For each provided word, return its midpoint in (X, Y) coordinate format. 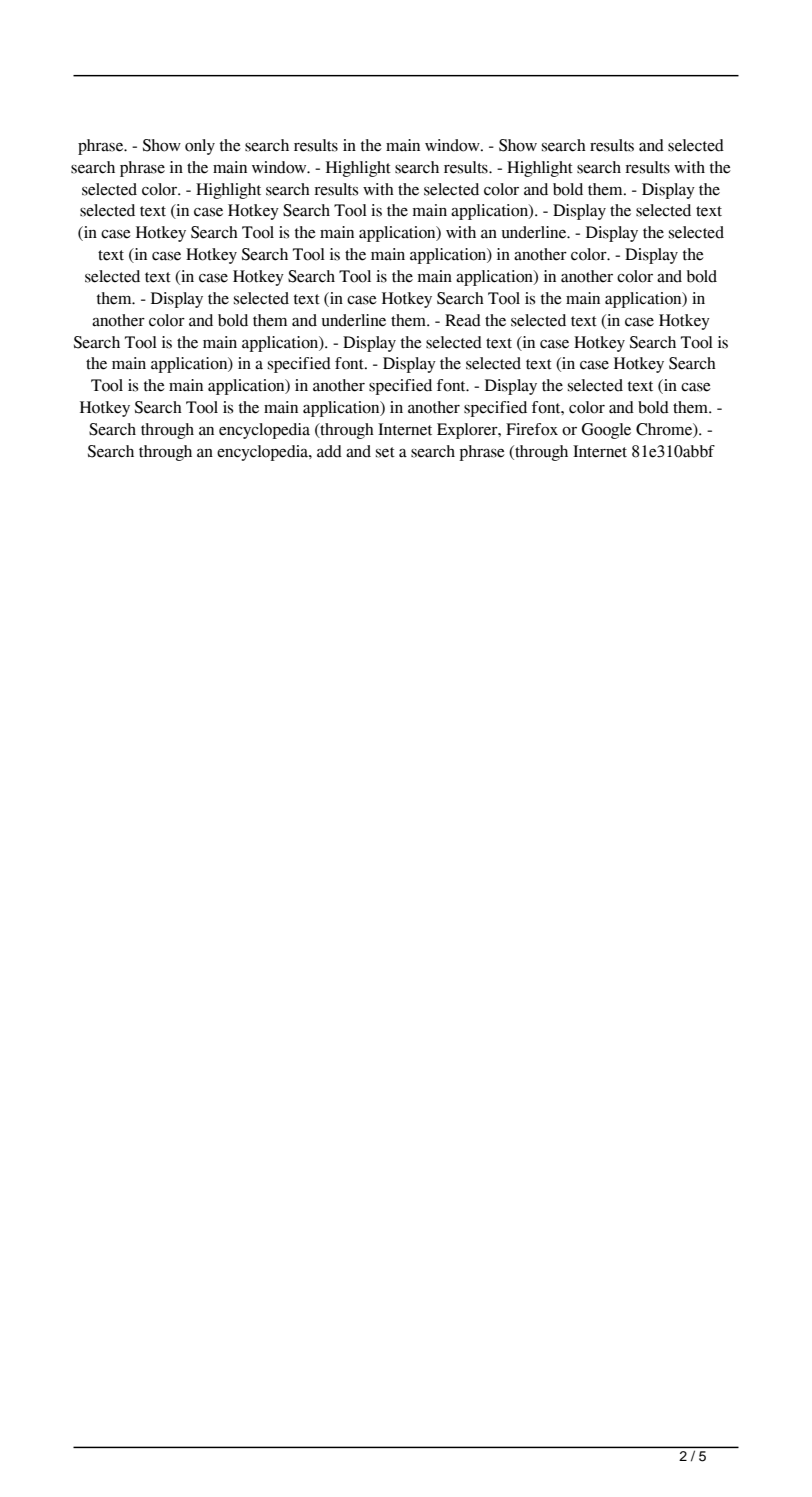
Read (463, 320)
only (200, 147)
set (385, 452)
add (329, 451)
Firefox (532, 429)
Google (606, 431)
